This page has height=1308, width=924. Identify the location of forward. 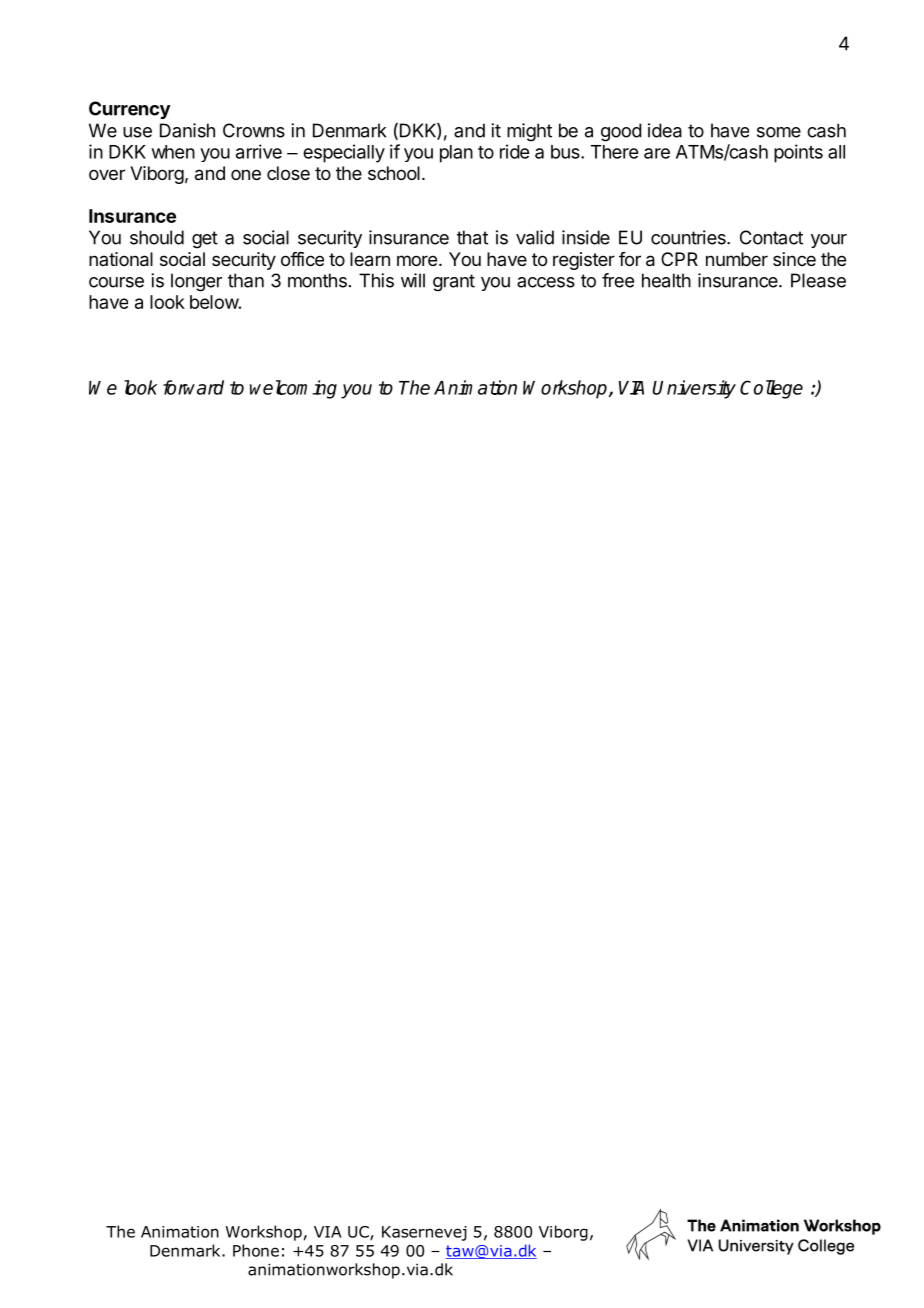
(193, 387).
